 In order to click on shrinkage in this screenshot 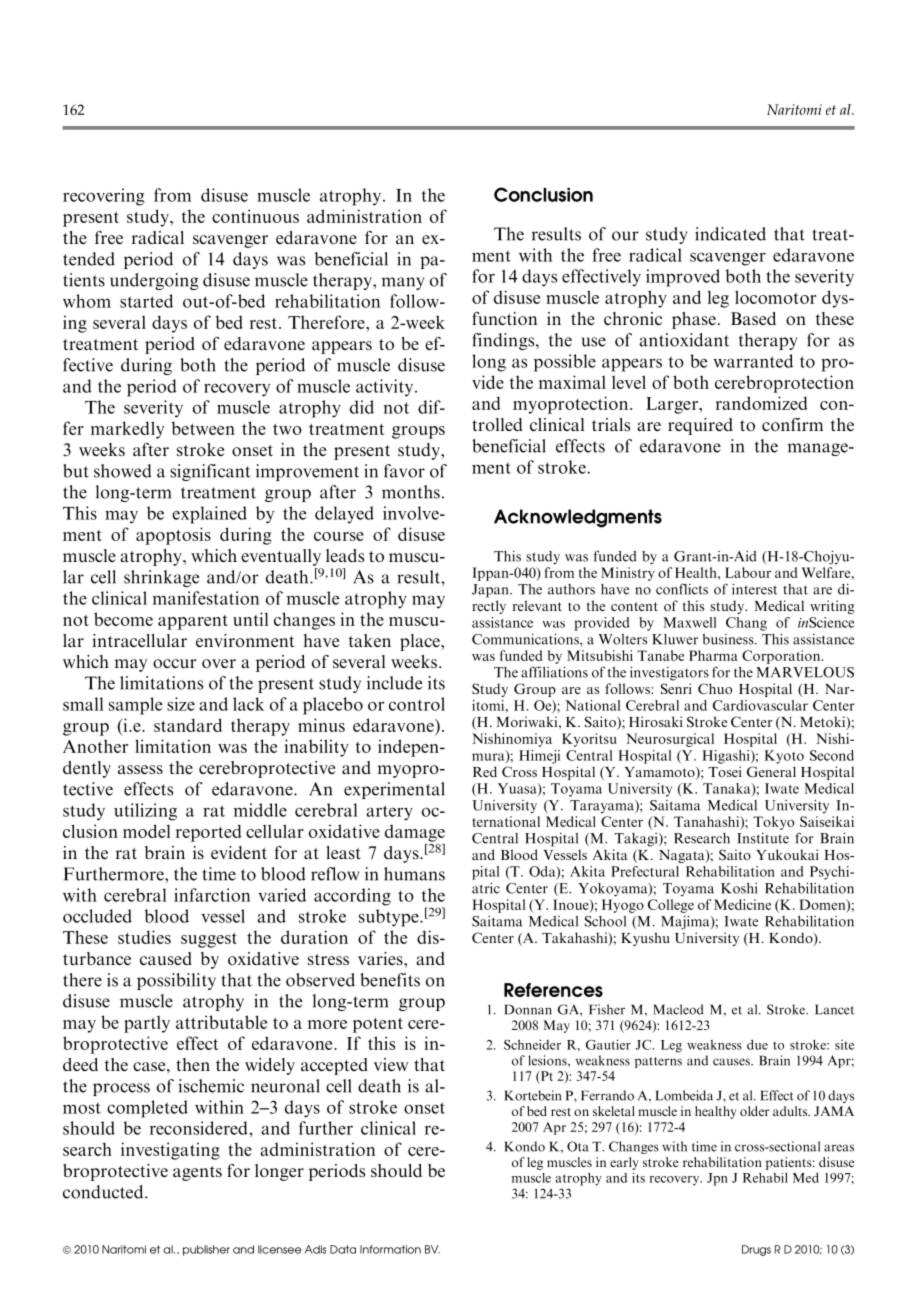, I will do `click(161, 578)`.
